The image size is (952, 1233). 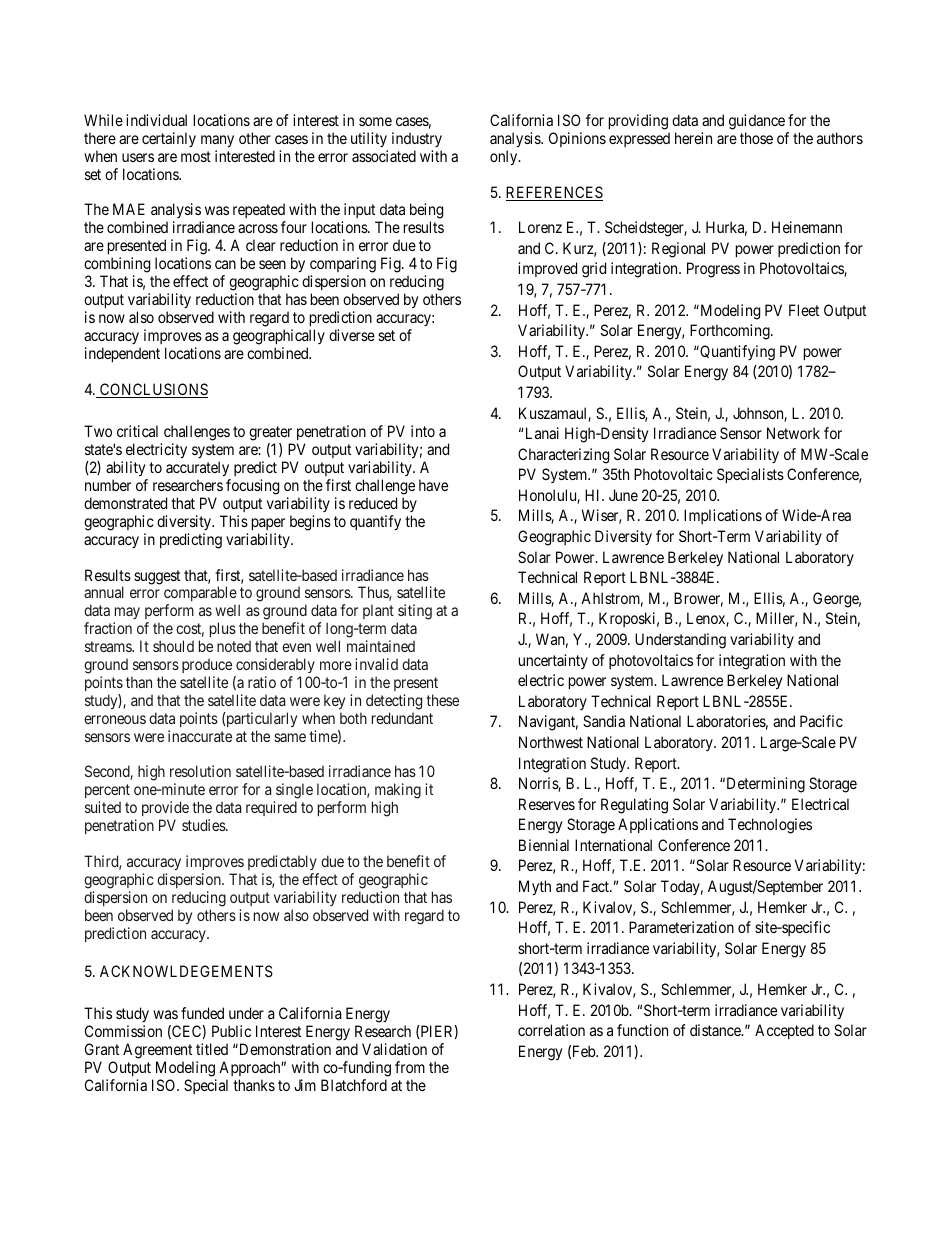 I want to click on Forthcoming, so click(x=731, y=332).
